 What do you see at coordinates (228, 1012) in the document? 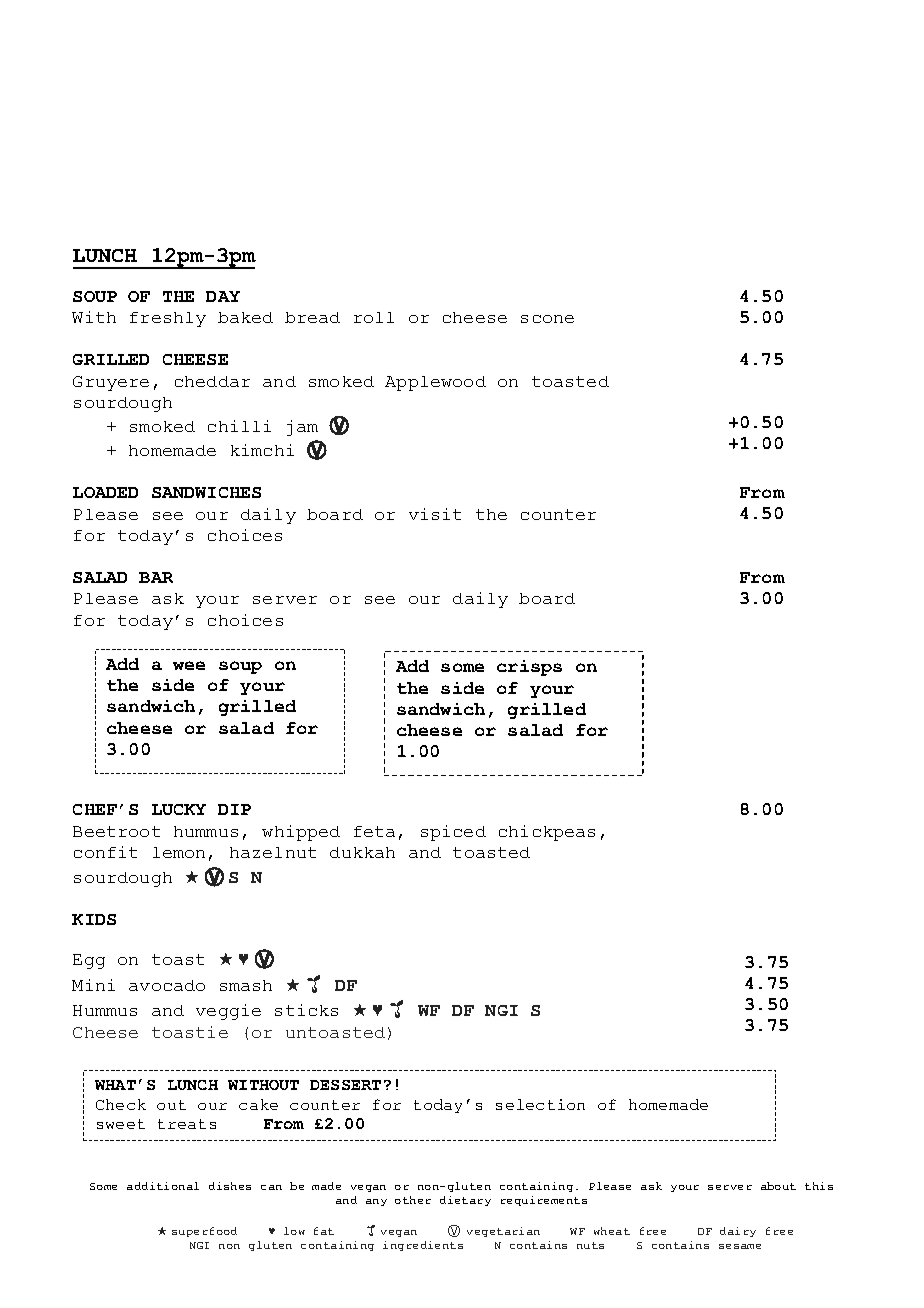
I see `veggie` at bounding box center [228, 1012].
